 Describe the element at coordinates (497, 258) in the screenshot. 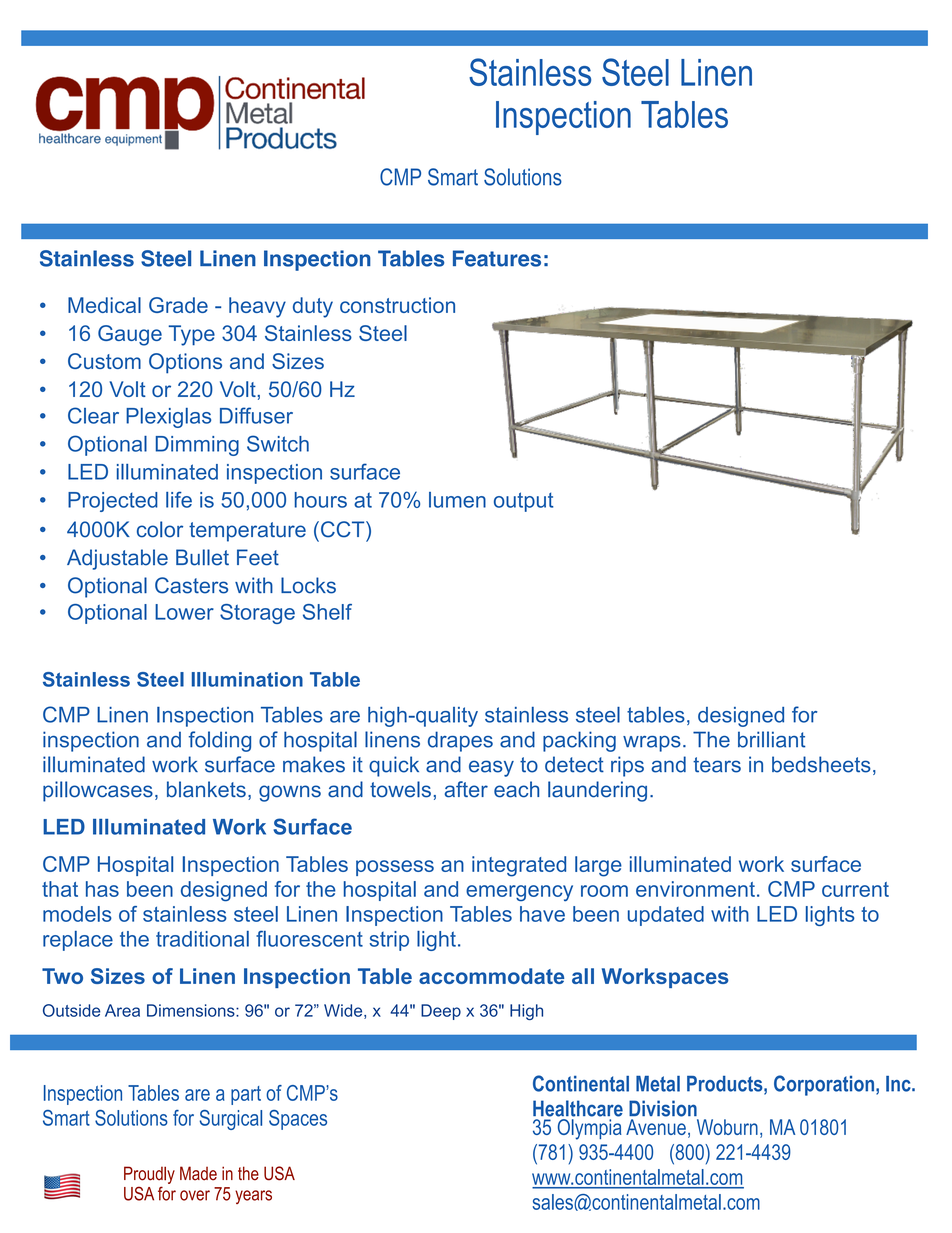

I see `Features` at that location.
